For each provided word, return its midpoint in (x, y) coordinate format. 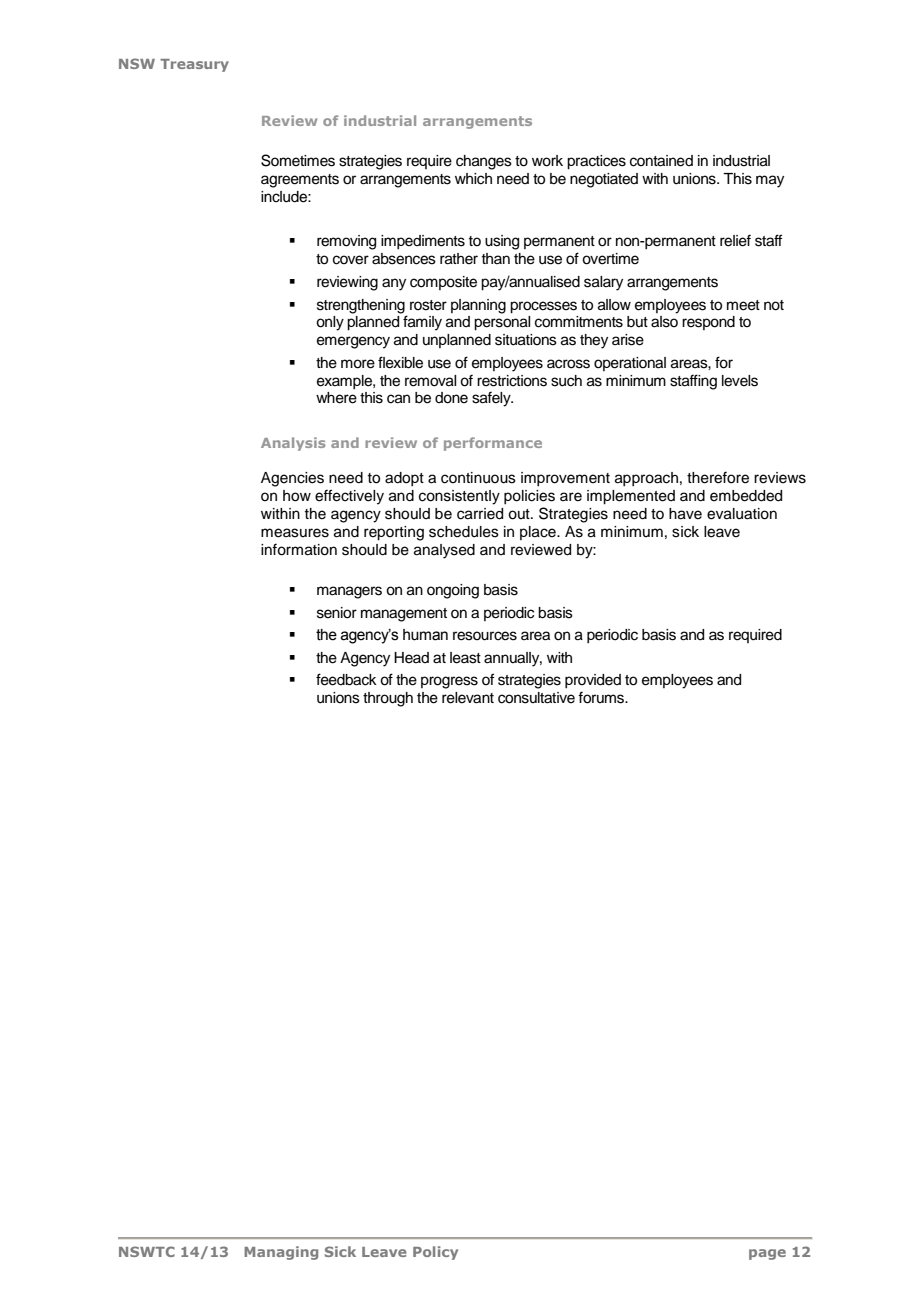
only (330, 323)
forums (602, 697)
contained (661, 161)
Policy (435, 1253)
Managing (281, 1253)
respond (708, 323)
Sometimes (298, 160)
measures (295, 533)
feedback (346, 679)
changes (484, 162)
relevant (468, 698)
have (685, 514)
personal (502, 323)
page (767, 1254)
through (388, 699)
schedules (464, 532)
